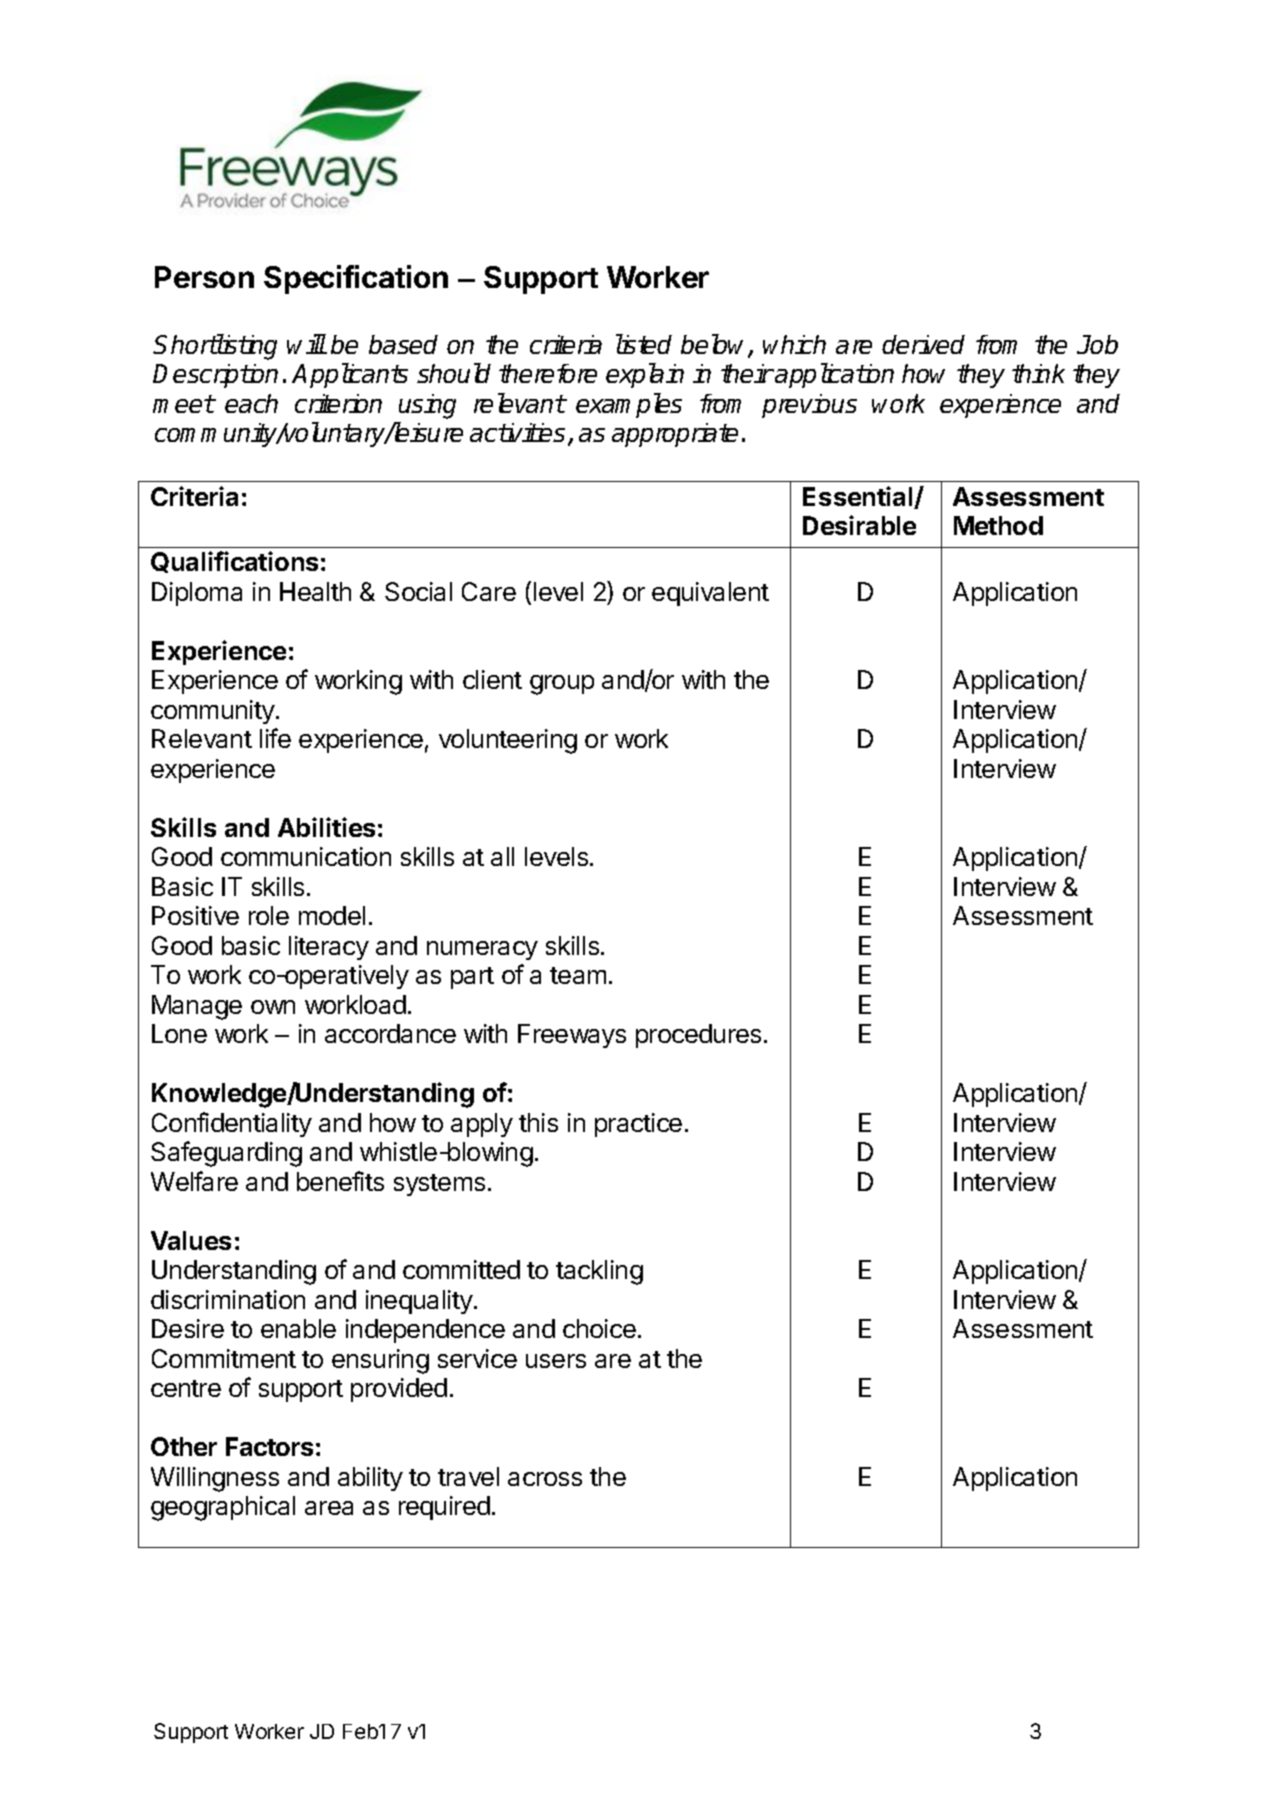  What do you see at coordinates (923, 344) in the screenshot?
I see `derived` at bounding box center [923, 344].
